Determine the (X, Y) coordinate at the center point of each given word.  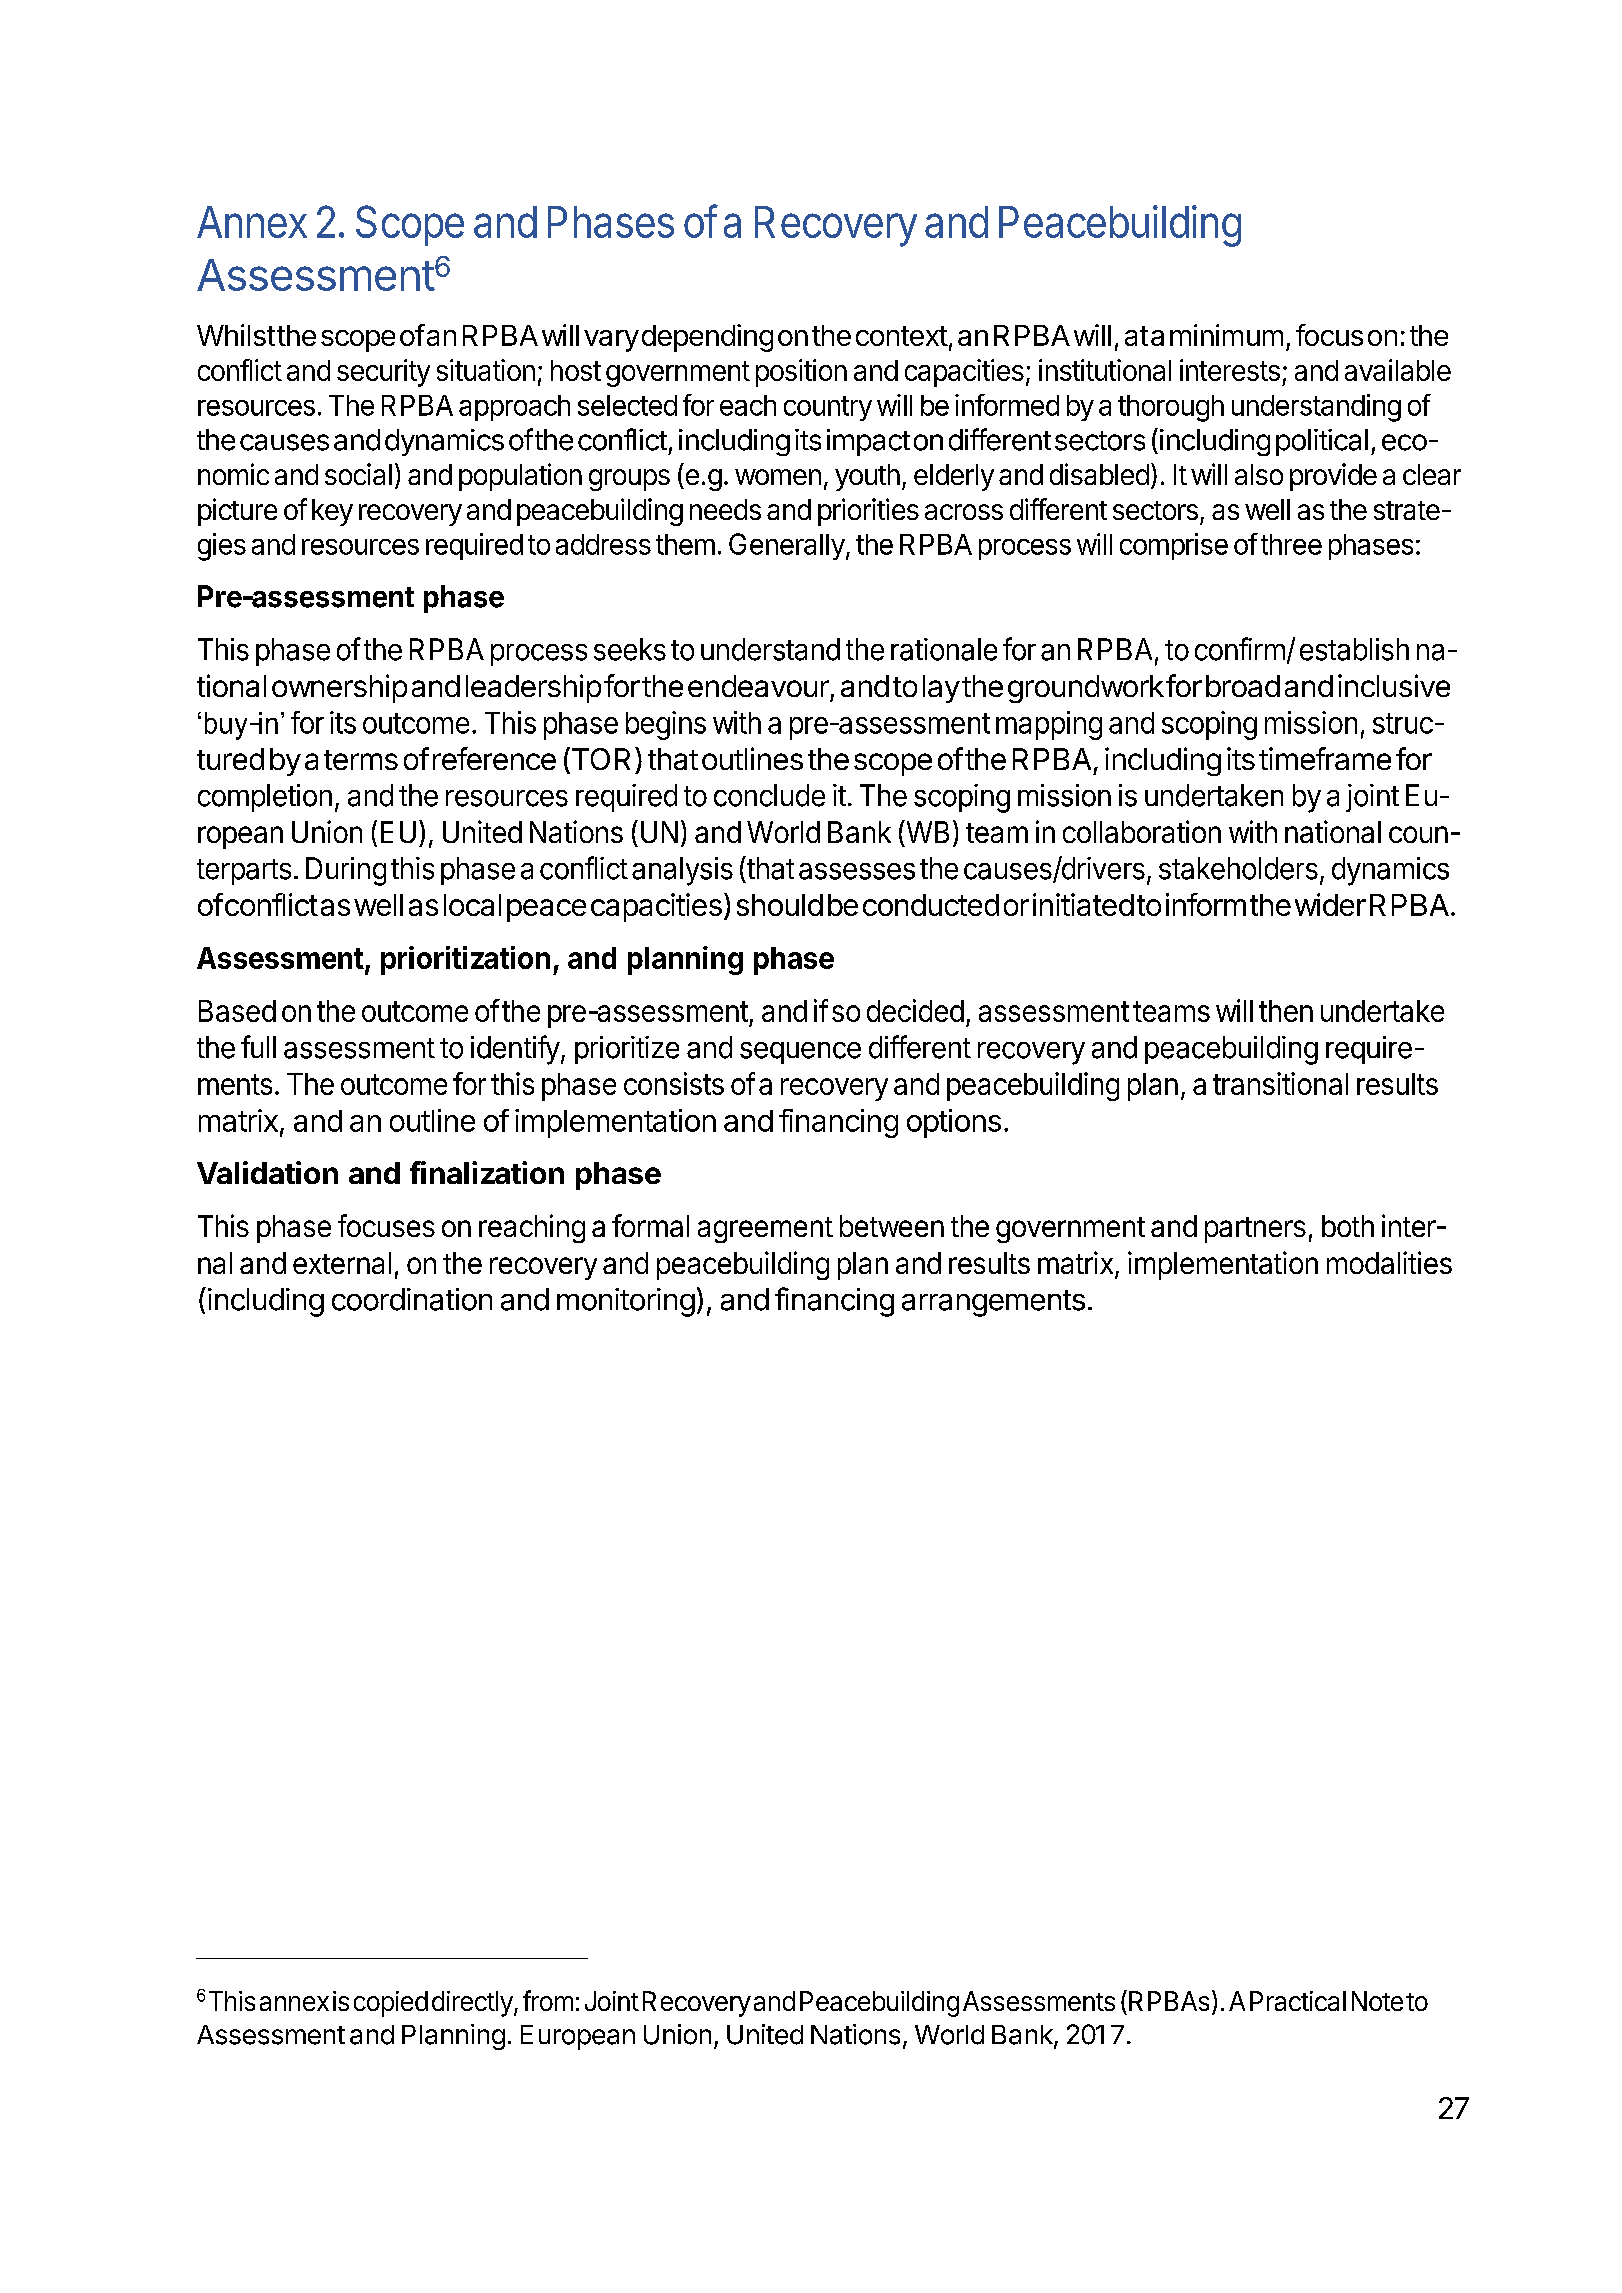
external (342, 1263)
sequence (800, 1053)
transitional (1280, 1083)
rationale (944, 649)
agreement (765, 1230)
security (383, 373)
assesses (857, 871)
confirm (1240, 649)
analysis (682, 871)
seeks (630, 649)
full (258, 1046)
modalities (1389, 1262)
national (1333, 831)
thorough (1171, 408)
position (801, 373)
